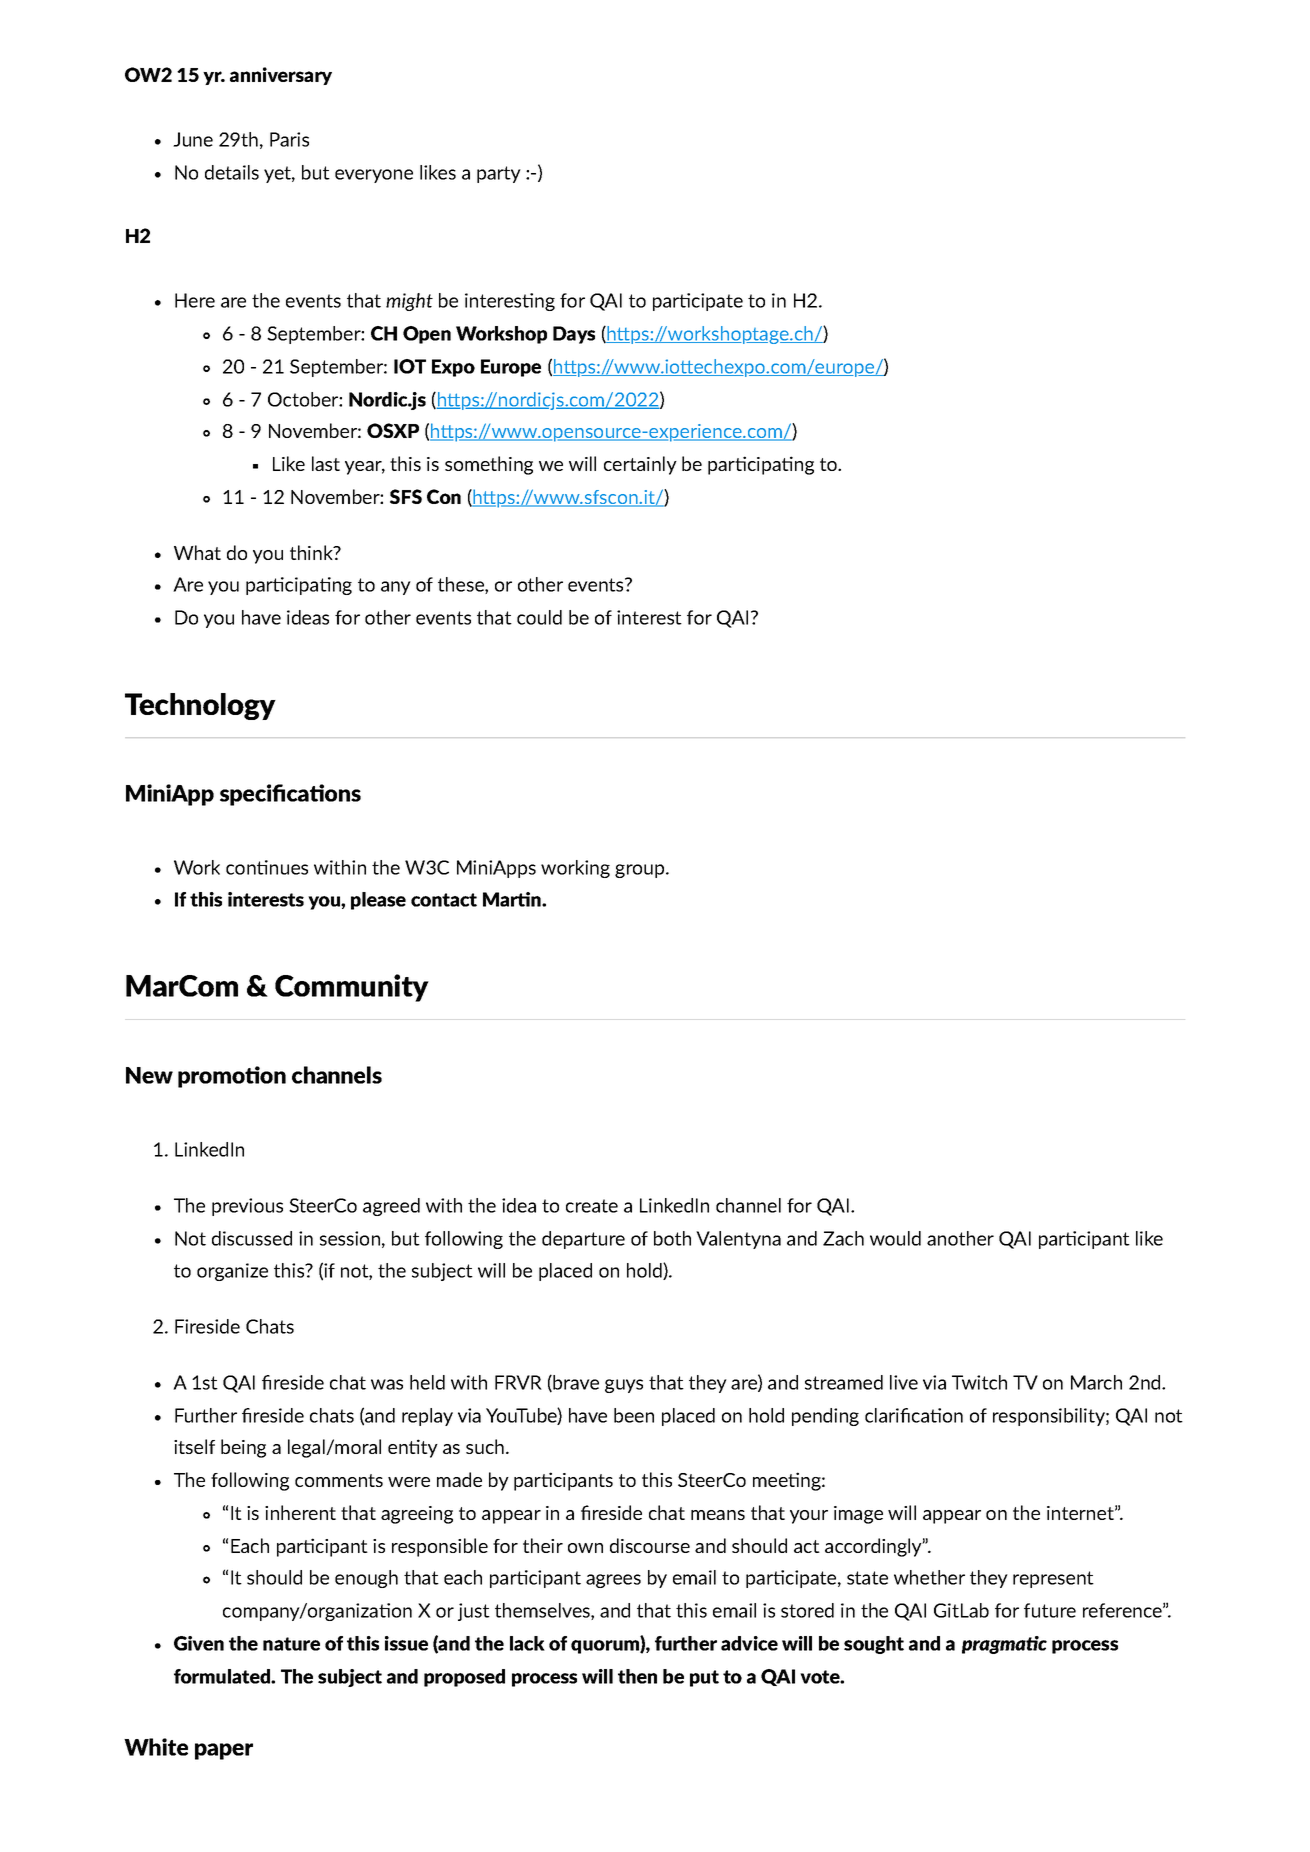 Image resolution: width=1310 pixels, height=1852 pixels. What do you see at coordinates (289, 139) in the screenshot?
I see `Paris` at bounding box center [289, 139].
